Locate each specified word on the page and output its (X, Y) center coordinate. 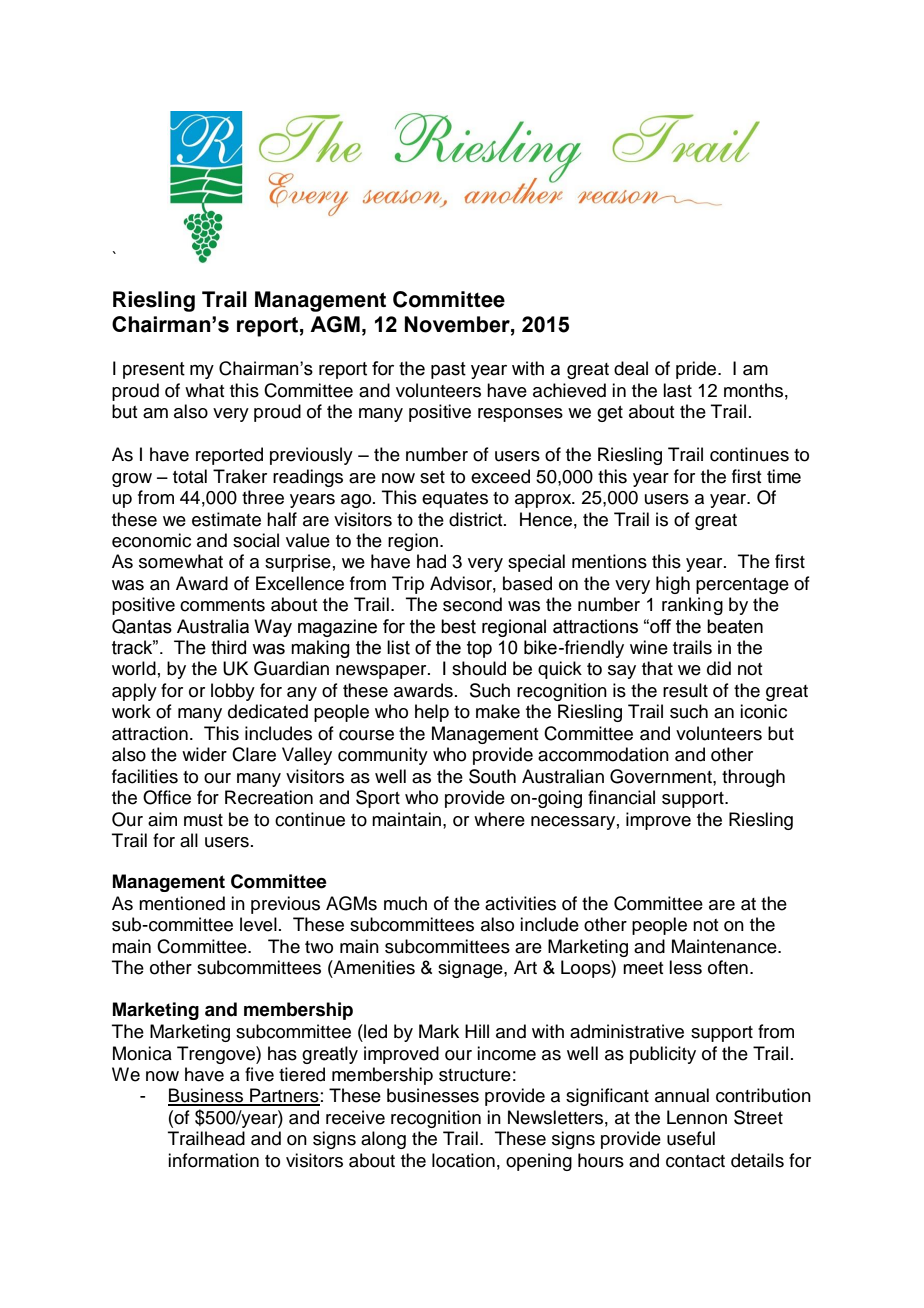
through (753, 778)
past (448, 370)
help (432, 713)
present (154, 370)
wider (204, 754)
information (213, 1160)
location (463, 1160)
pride (697, 370)
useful (691, 1138)
